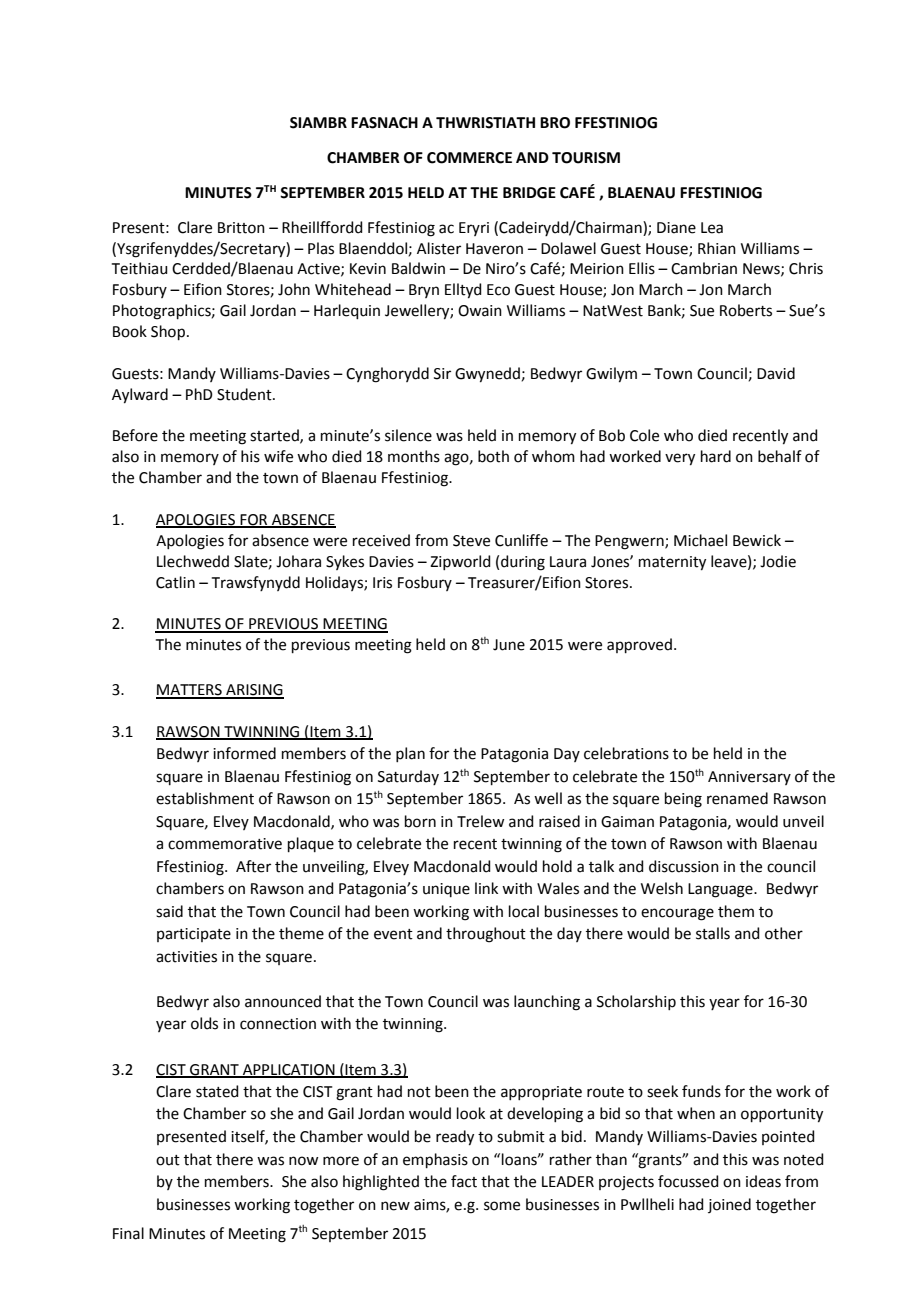  What do you see at coordinates (700, 540) in the screenshot?
I see `Michael` at bounding box center [700, 540].
